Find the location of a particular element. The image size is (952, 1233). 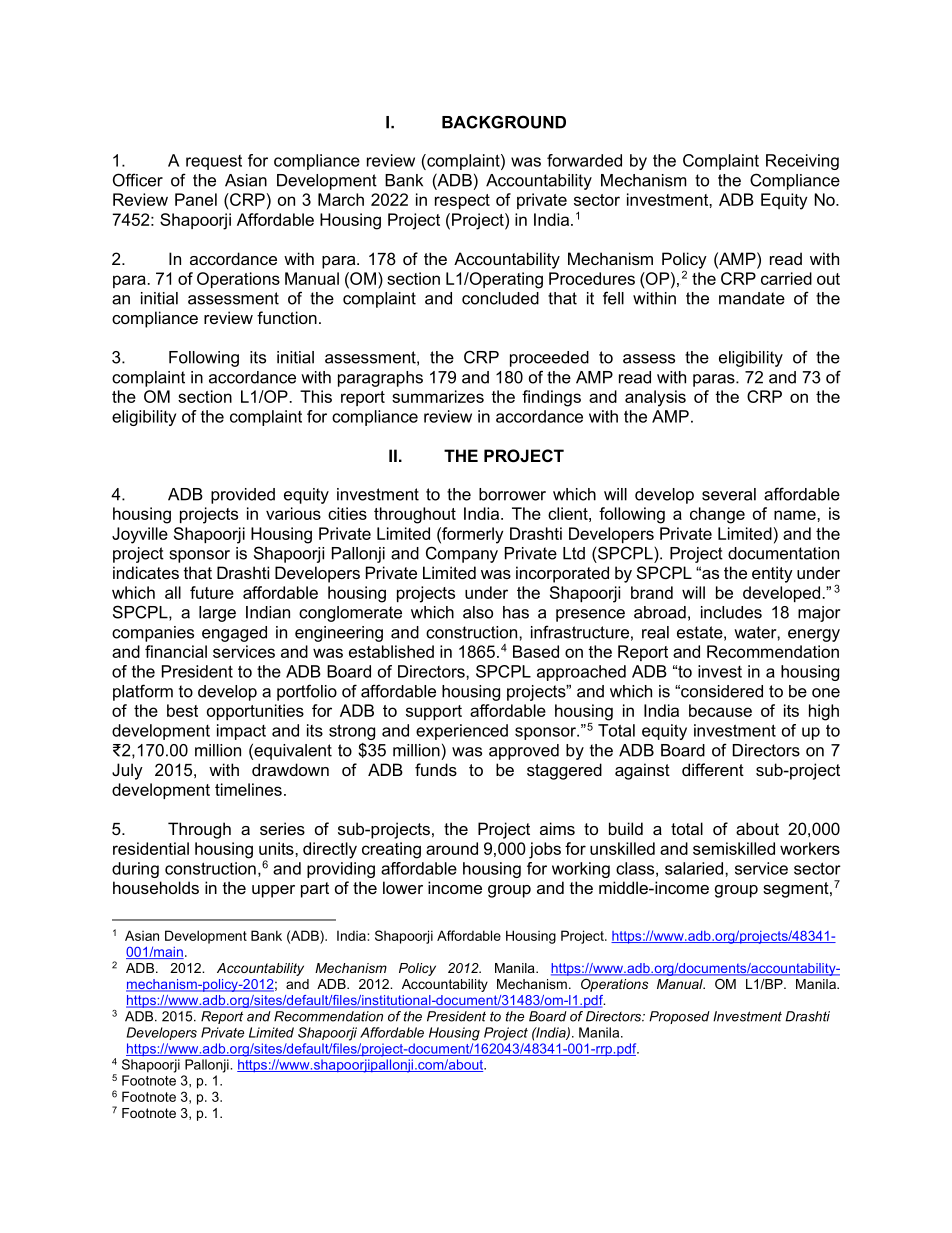

future is located at coordinates (212, 592).
